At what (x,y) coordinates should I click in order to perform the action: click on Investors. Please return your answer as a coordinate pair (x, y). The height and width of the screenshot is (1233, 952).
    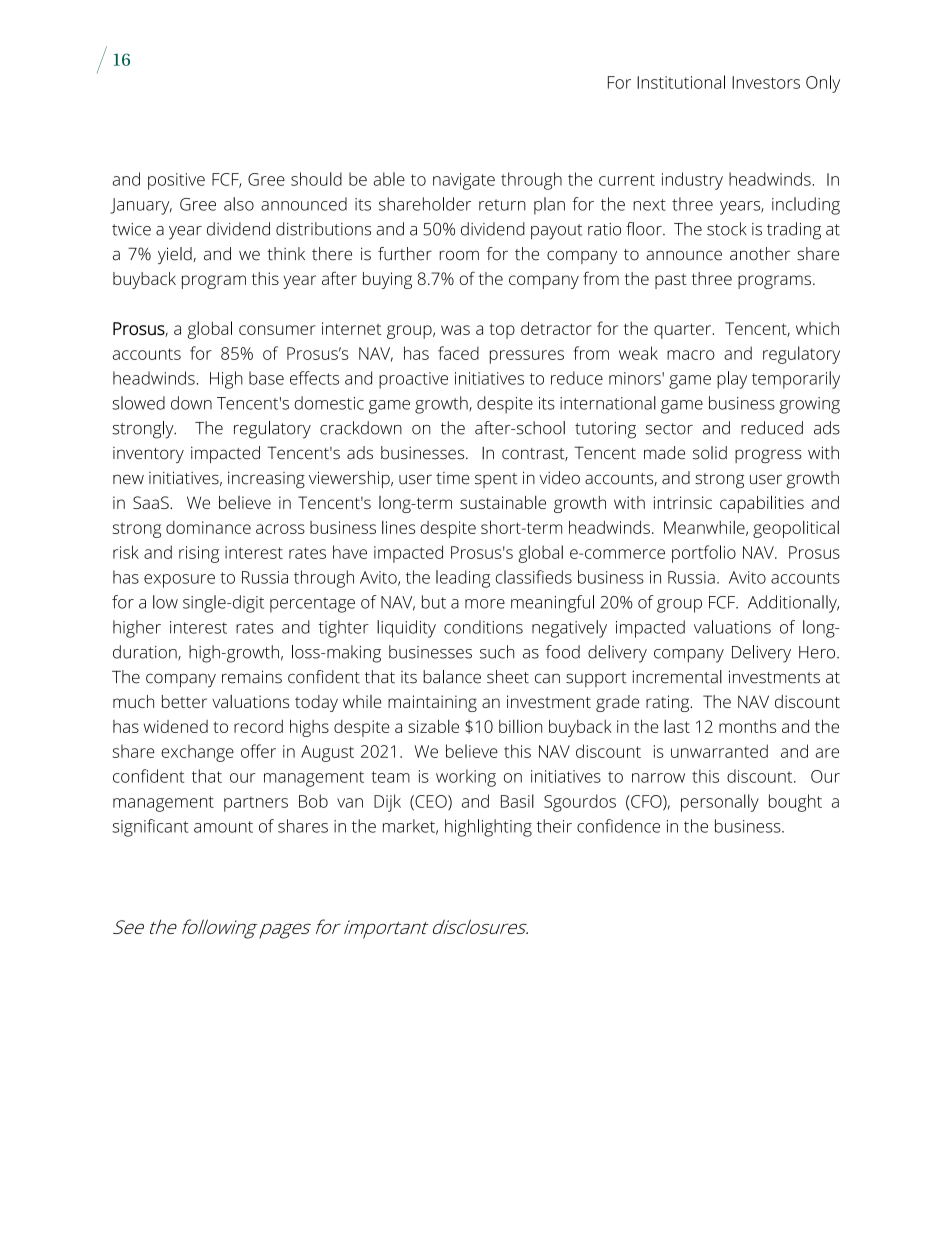
    Looking at the image, I should click on (766, 82).
